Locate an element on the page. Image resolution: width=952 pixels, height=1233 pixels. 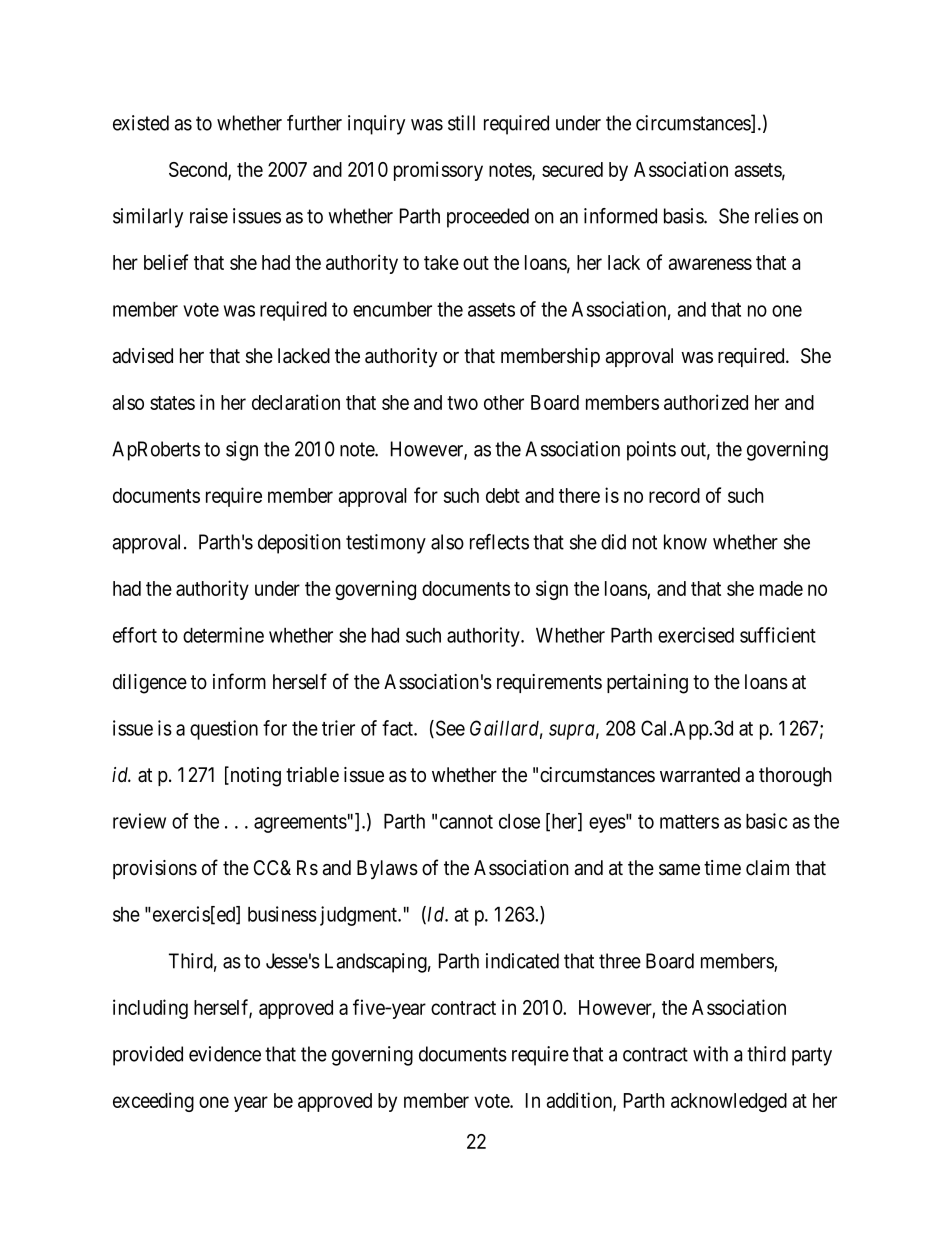
existed is located at coordinates (141, 123).
